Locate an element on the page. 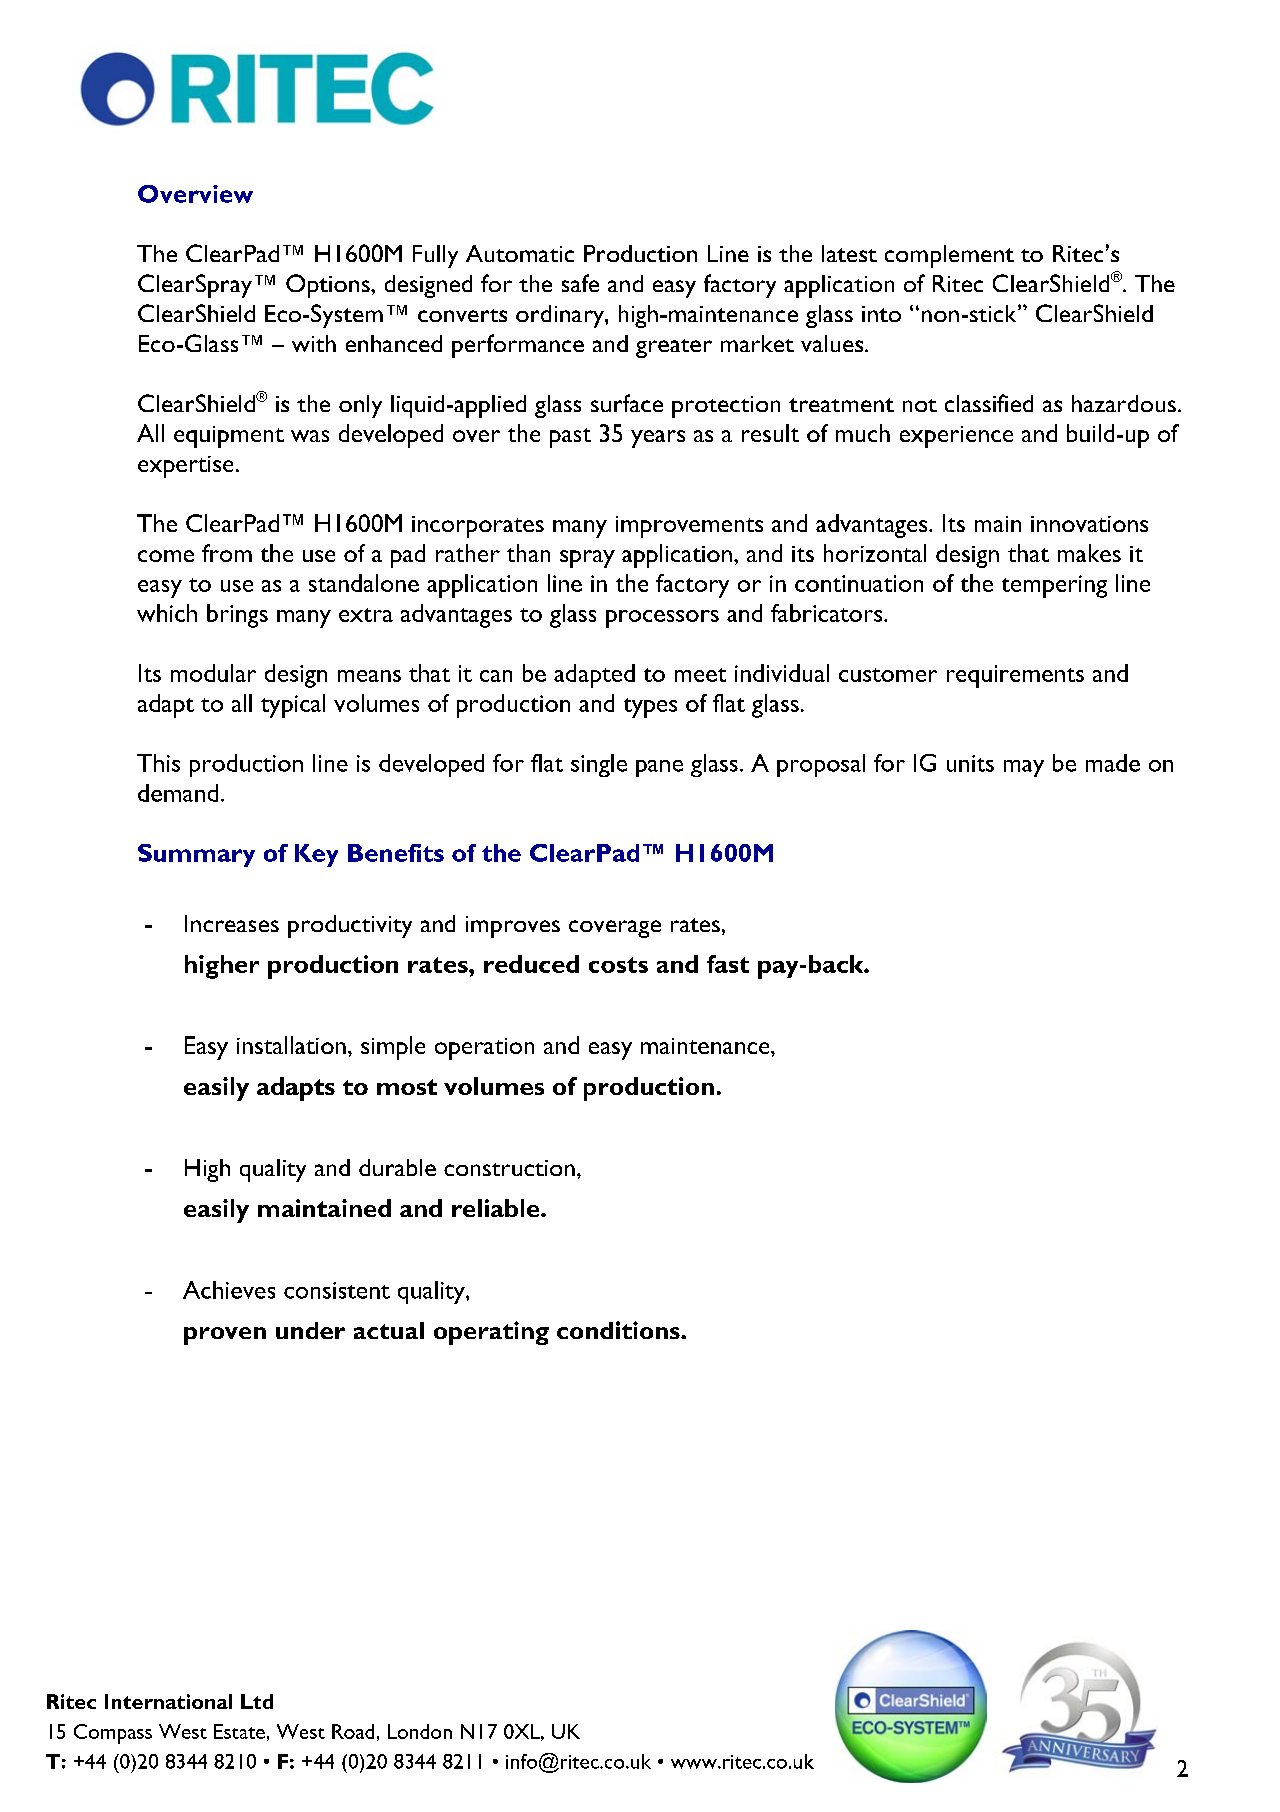  conditions is located at coordinates (619, 1330).
